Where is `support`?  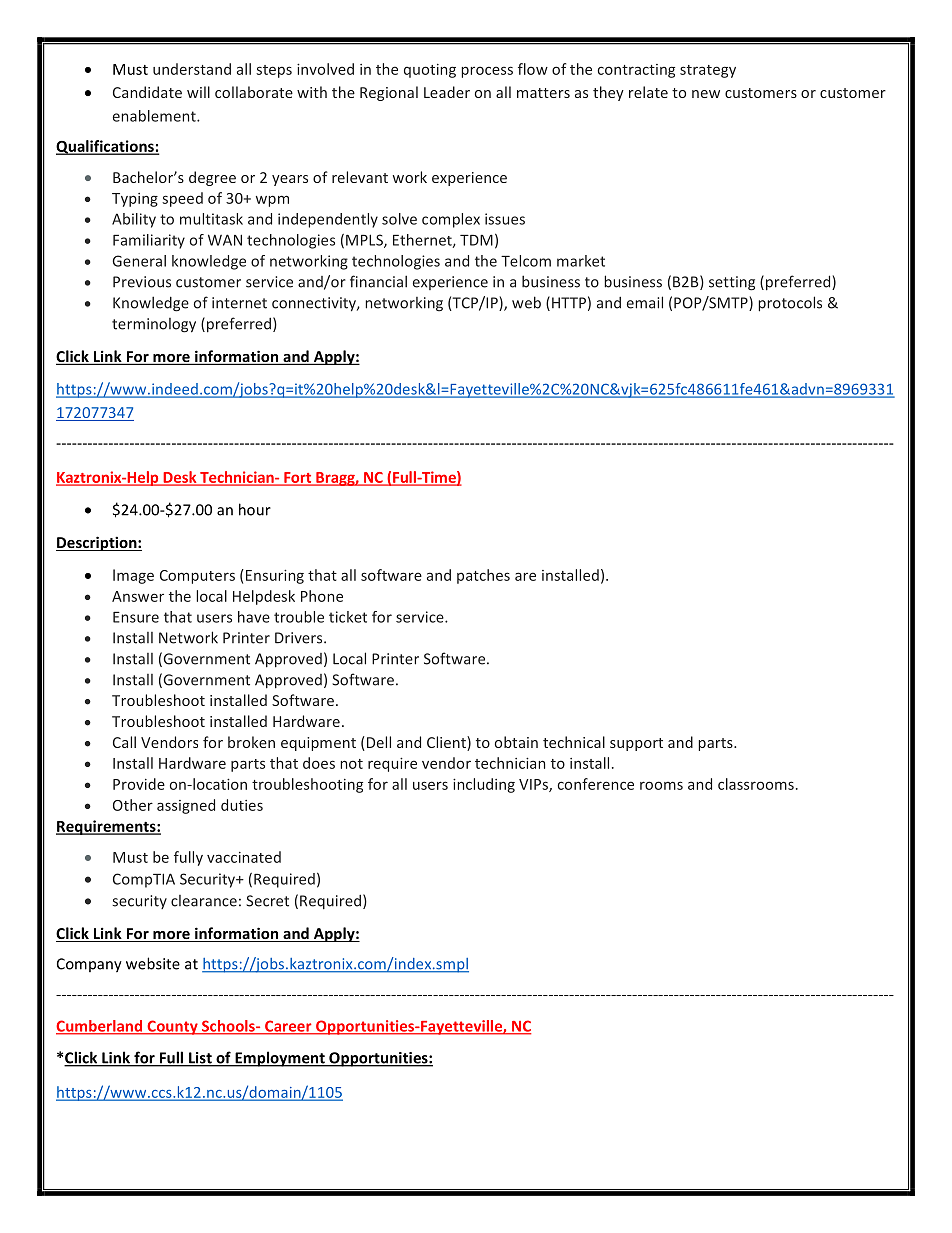
support is located at coordinates (636, 744).
